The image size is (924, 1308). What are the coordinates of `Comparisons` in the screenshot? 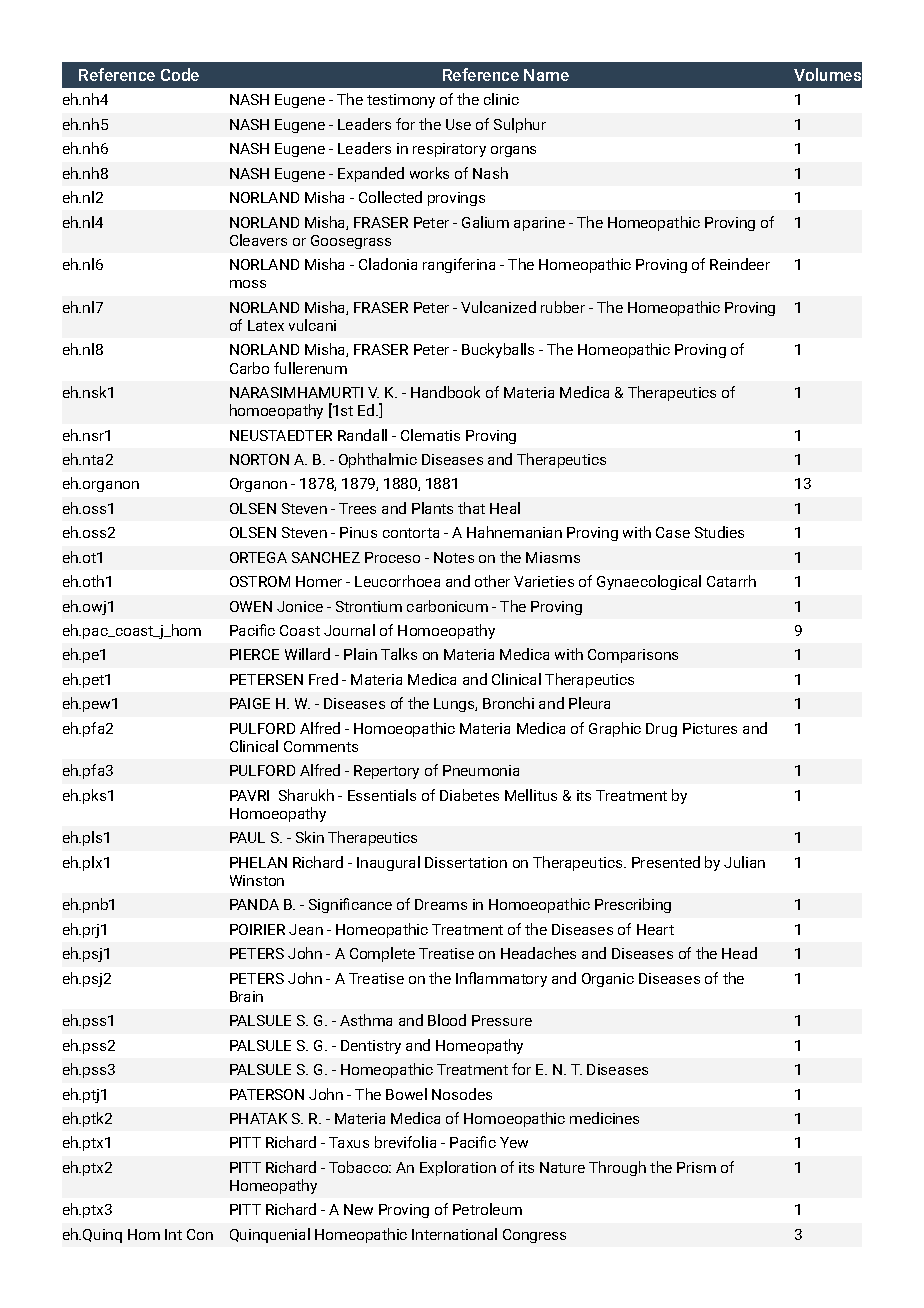 It's located at (633, 656).
